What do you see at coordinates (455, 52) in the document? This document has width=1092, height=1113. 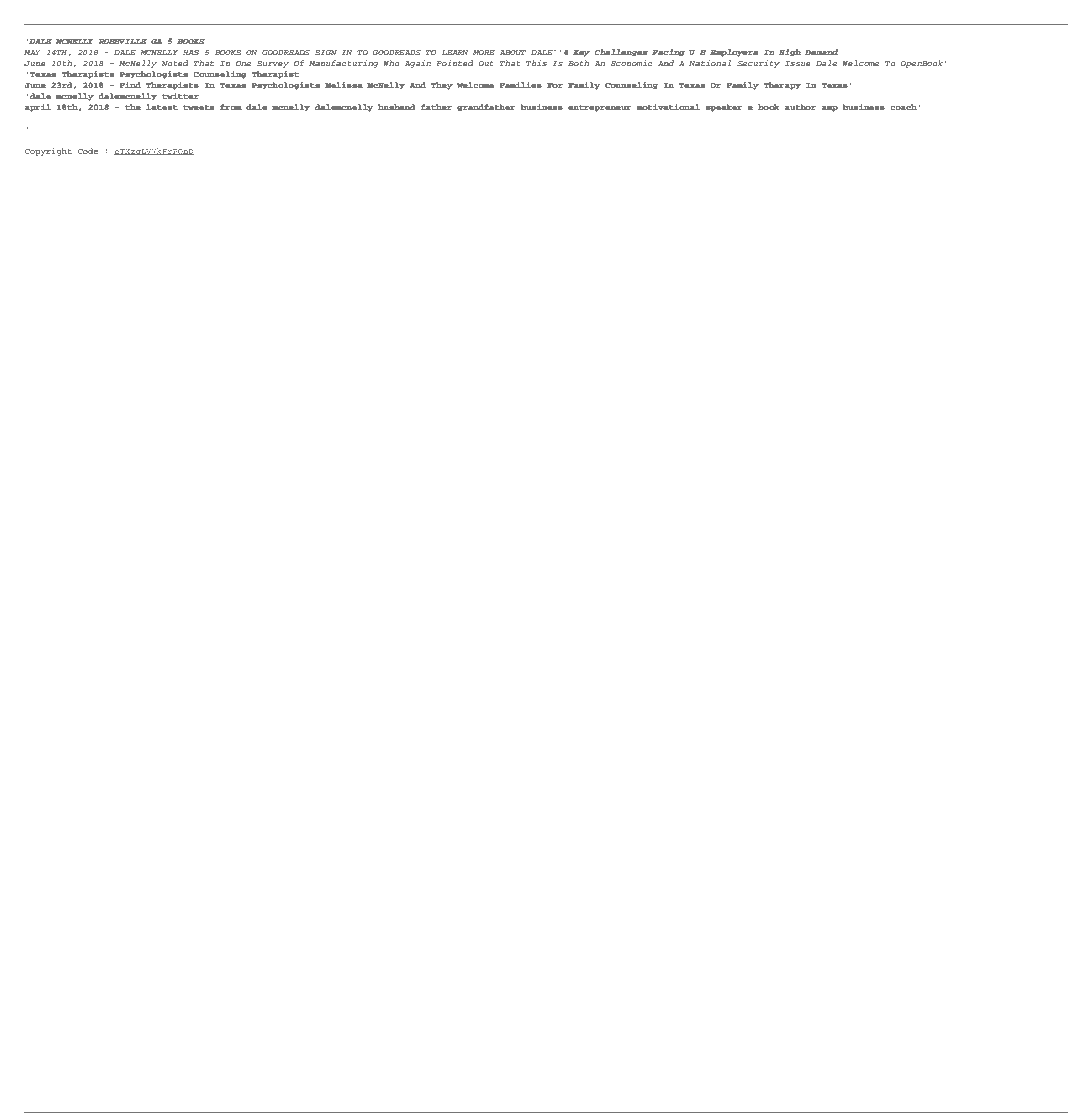 I see `LEARN` at bounding box center [455, 52].
